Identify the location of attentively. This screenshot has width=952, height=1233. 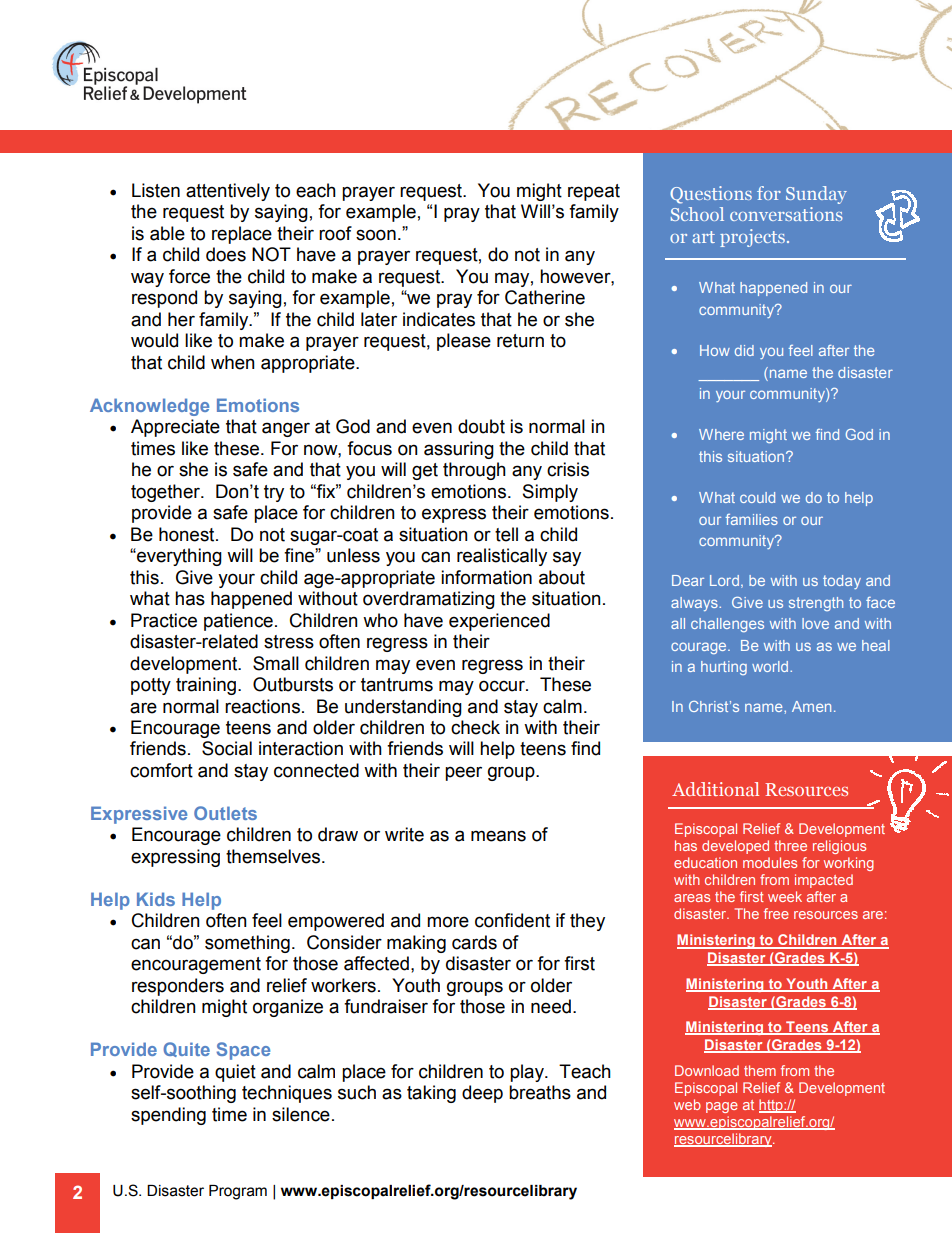
(228, 192).
